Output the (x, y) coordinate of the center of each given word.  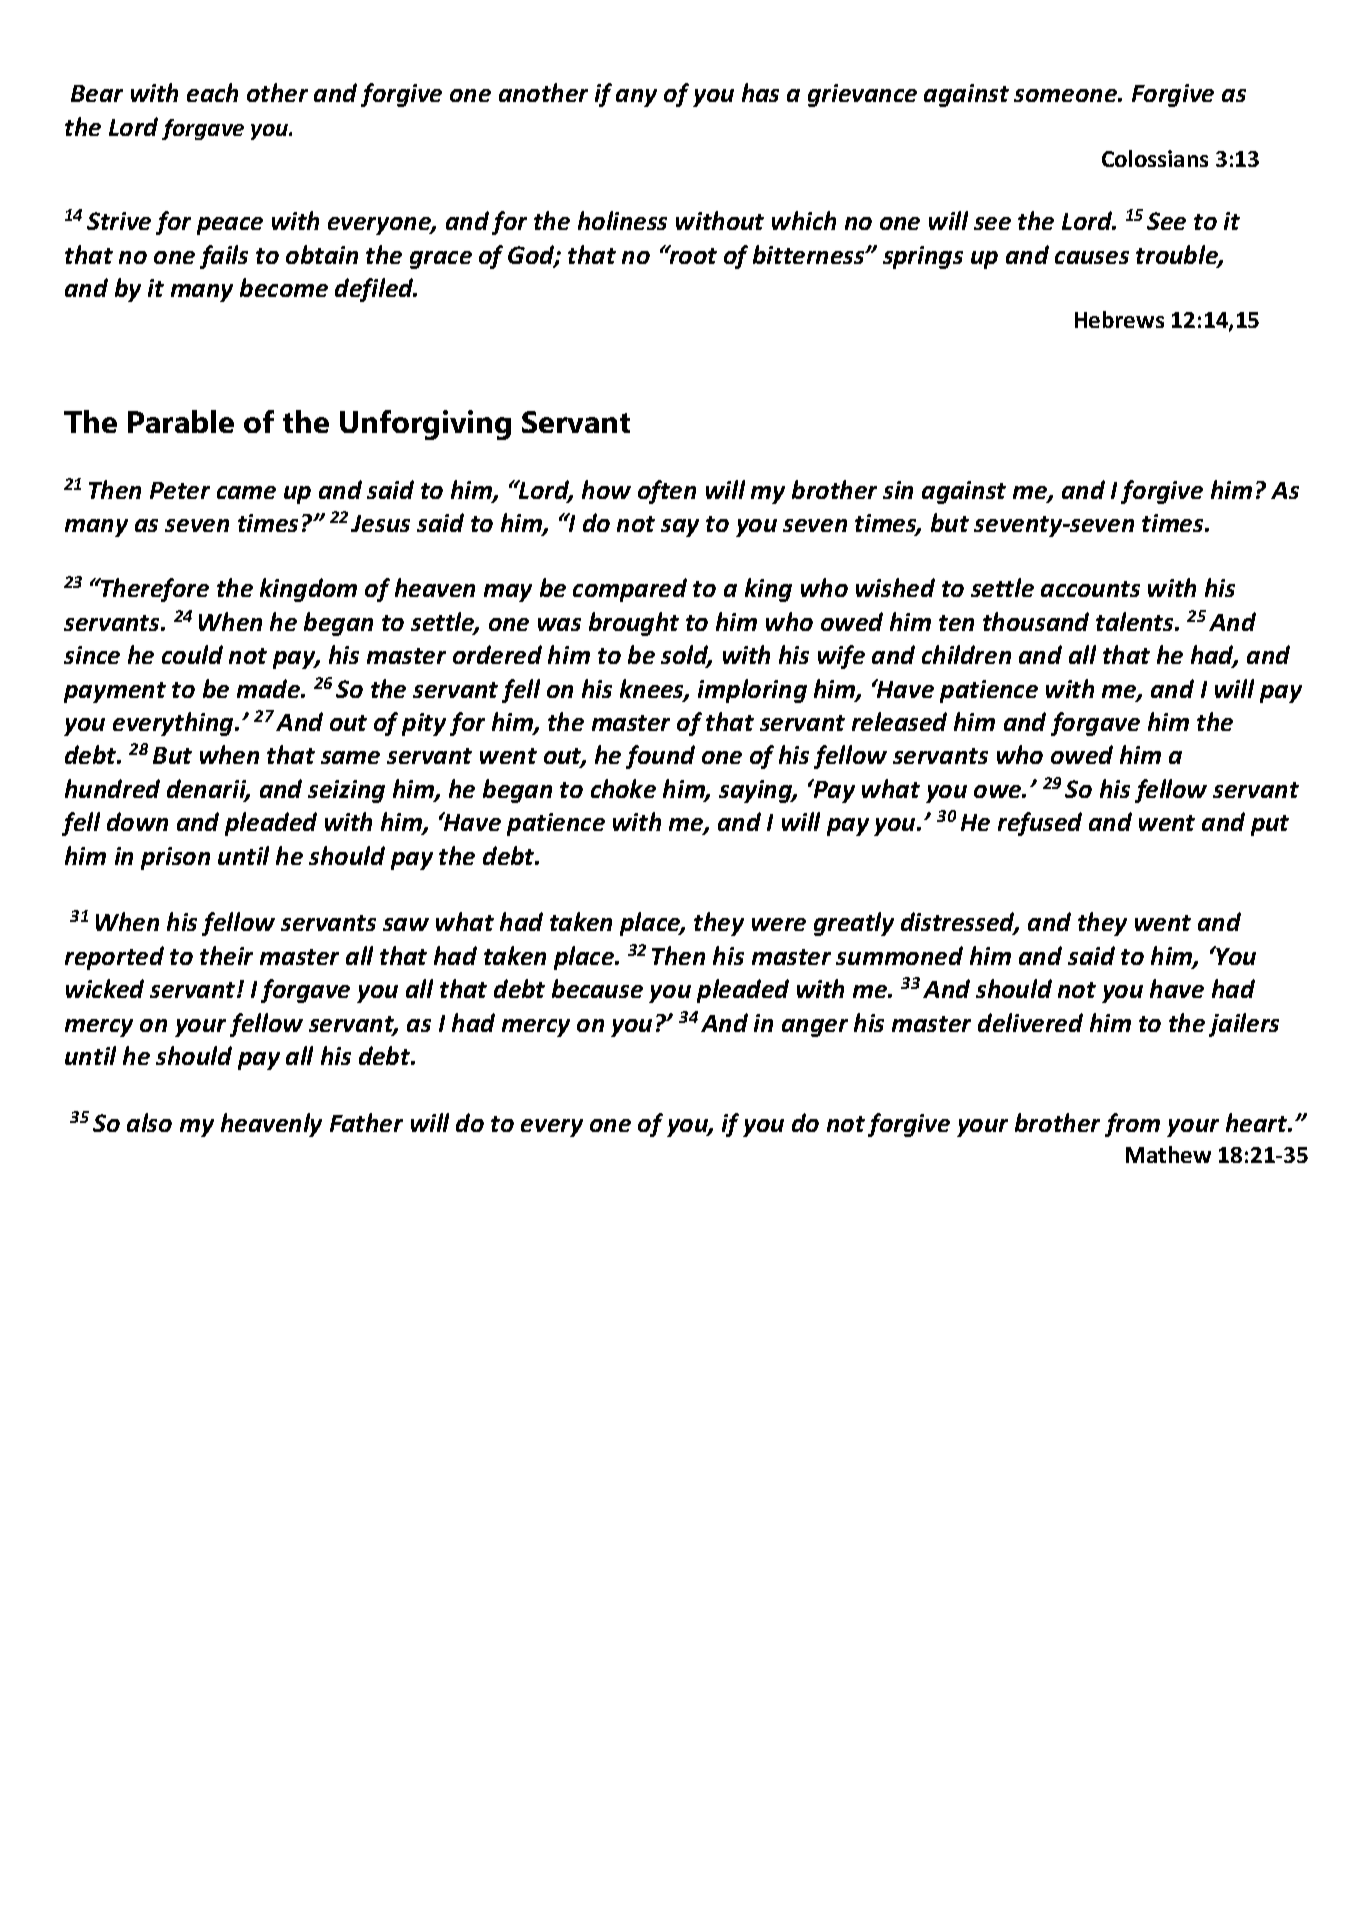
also (149, 1122)
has (760, 92)
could (192, 654)
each (212, 92)
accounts (1090, 589)
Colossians (1155, 158)
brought (634, 624)
